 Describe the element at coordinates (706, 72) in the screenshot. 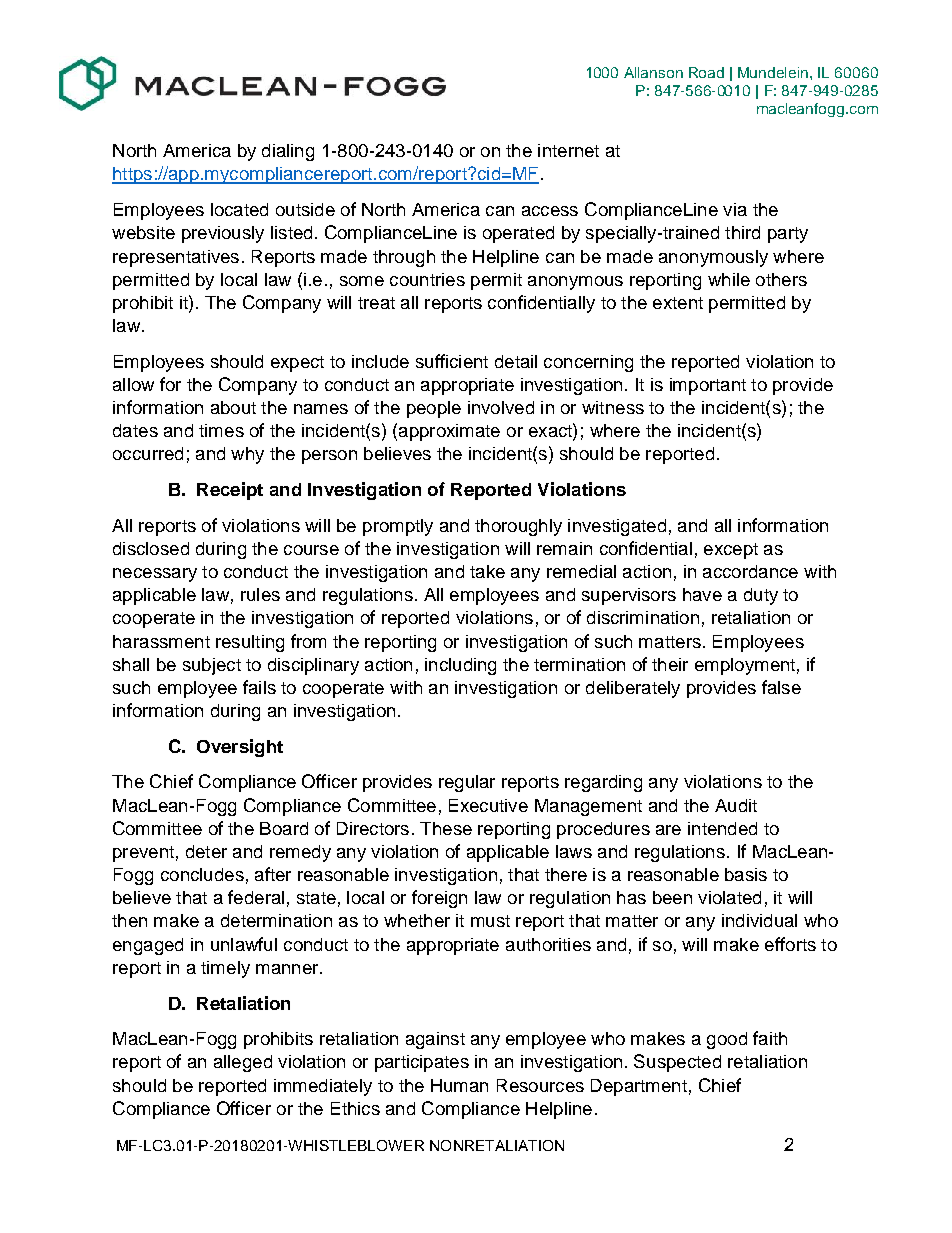

I see `Road` at that location.
